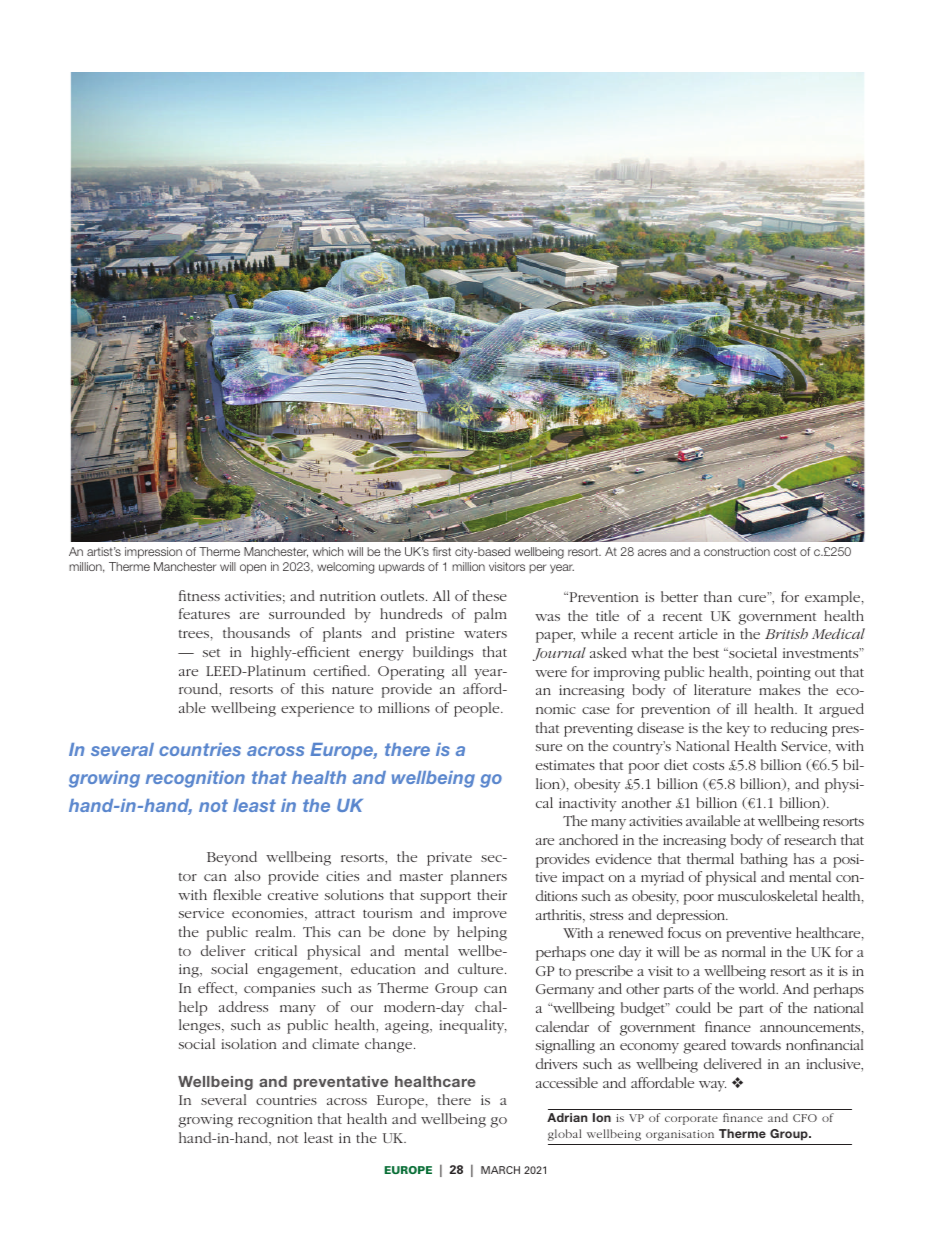 The image size is (952, 1233). Describe the element at coordinates (479, 877) in the screenshot. I see `planners` at that location.
